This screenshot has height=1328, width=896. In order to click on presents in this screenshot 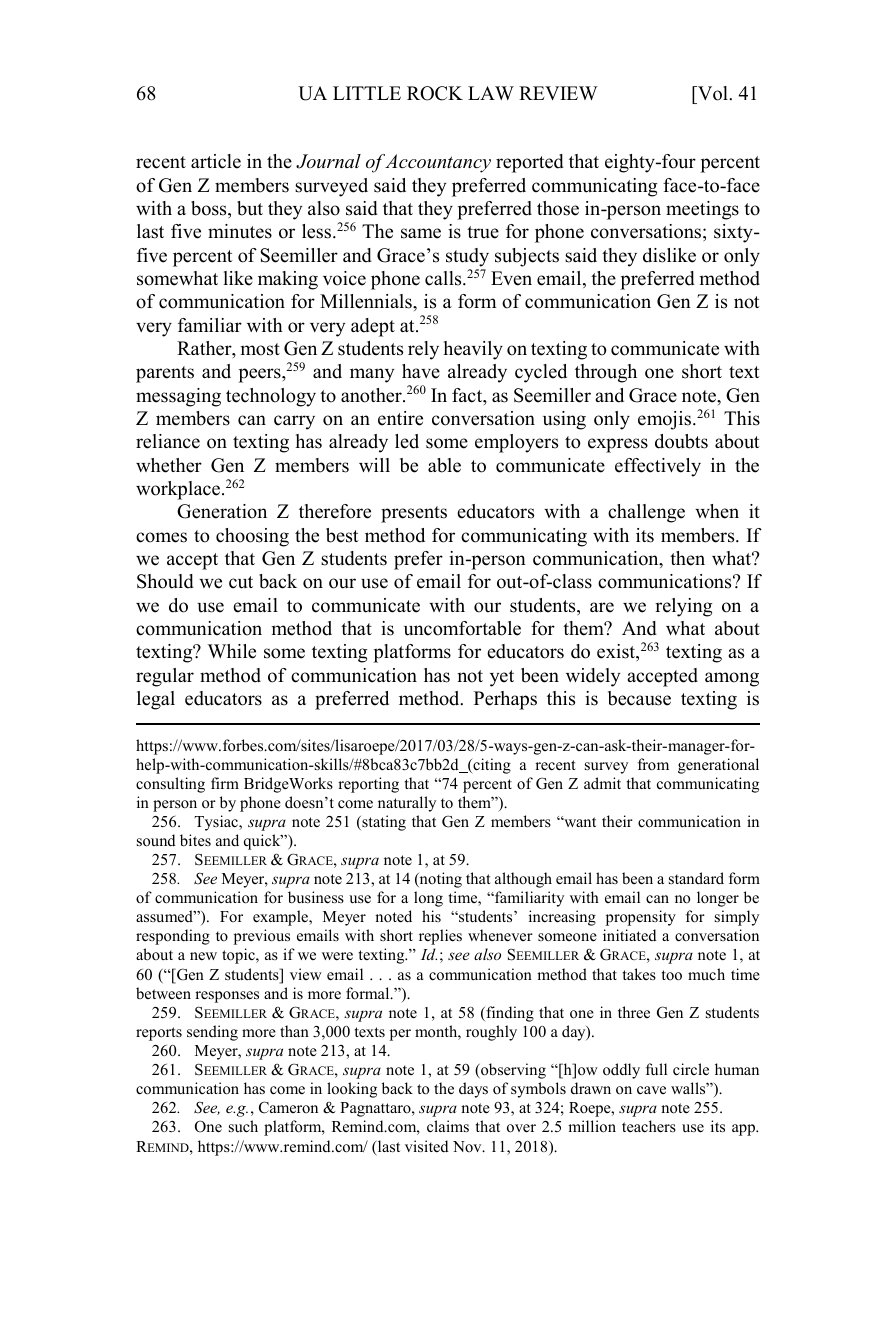, I will do `click(414, 514)`.
